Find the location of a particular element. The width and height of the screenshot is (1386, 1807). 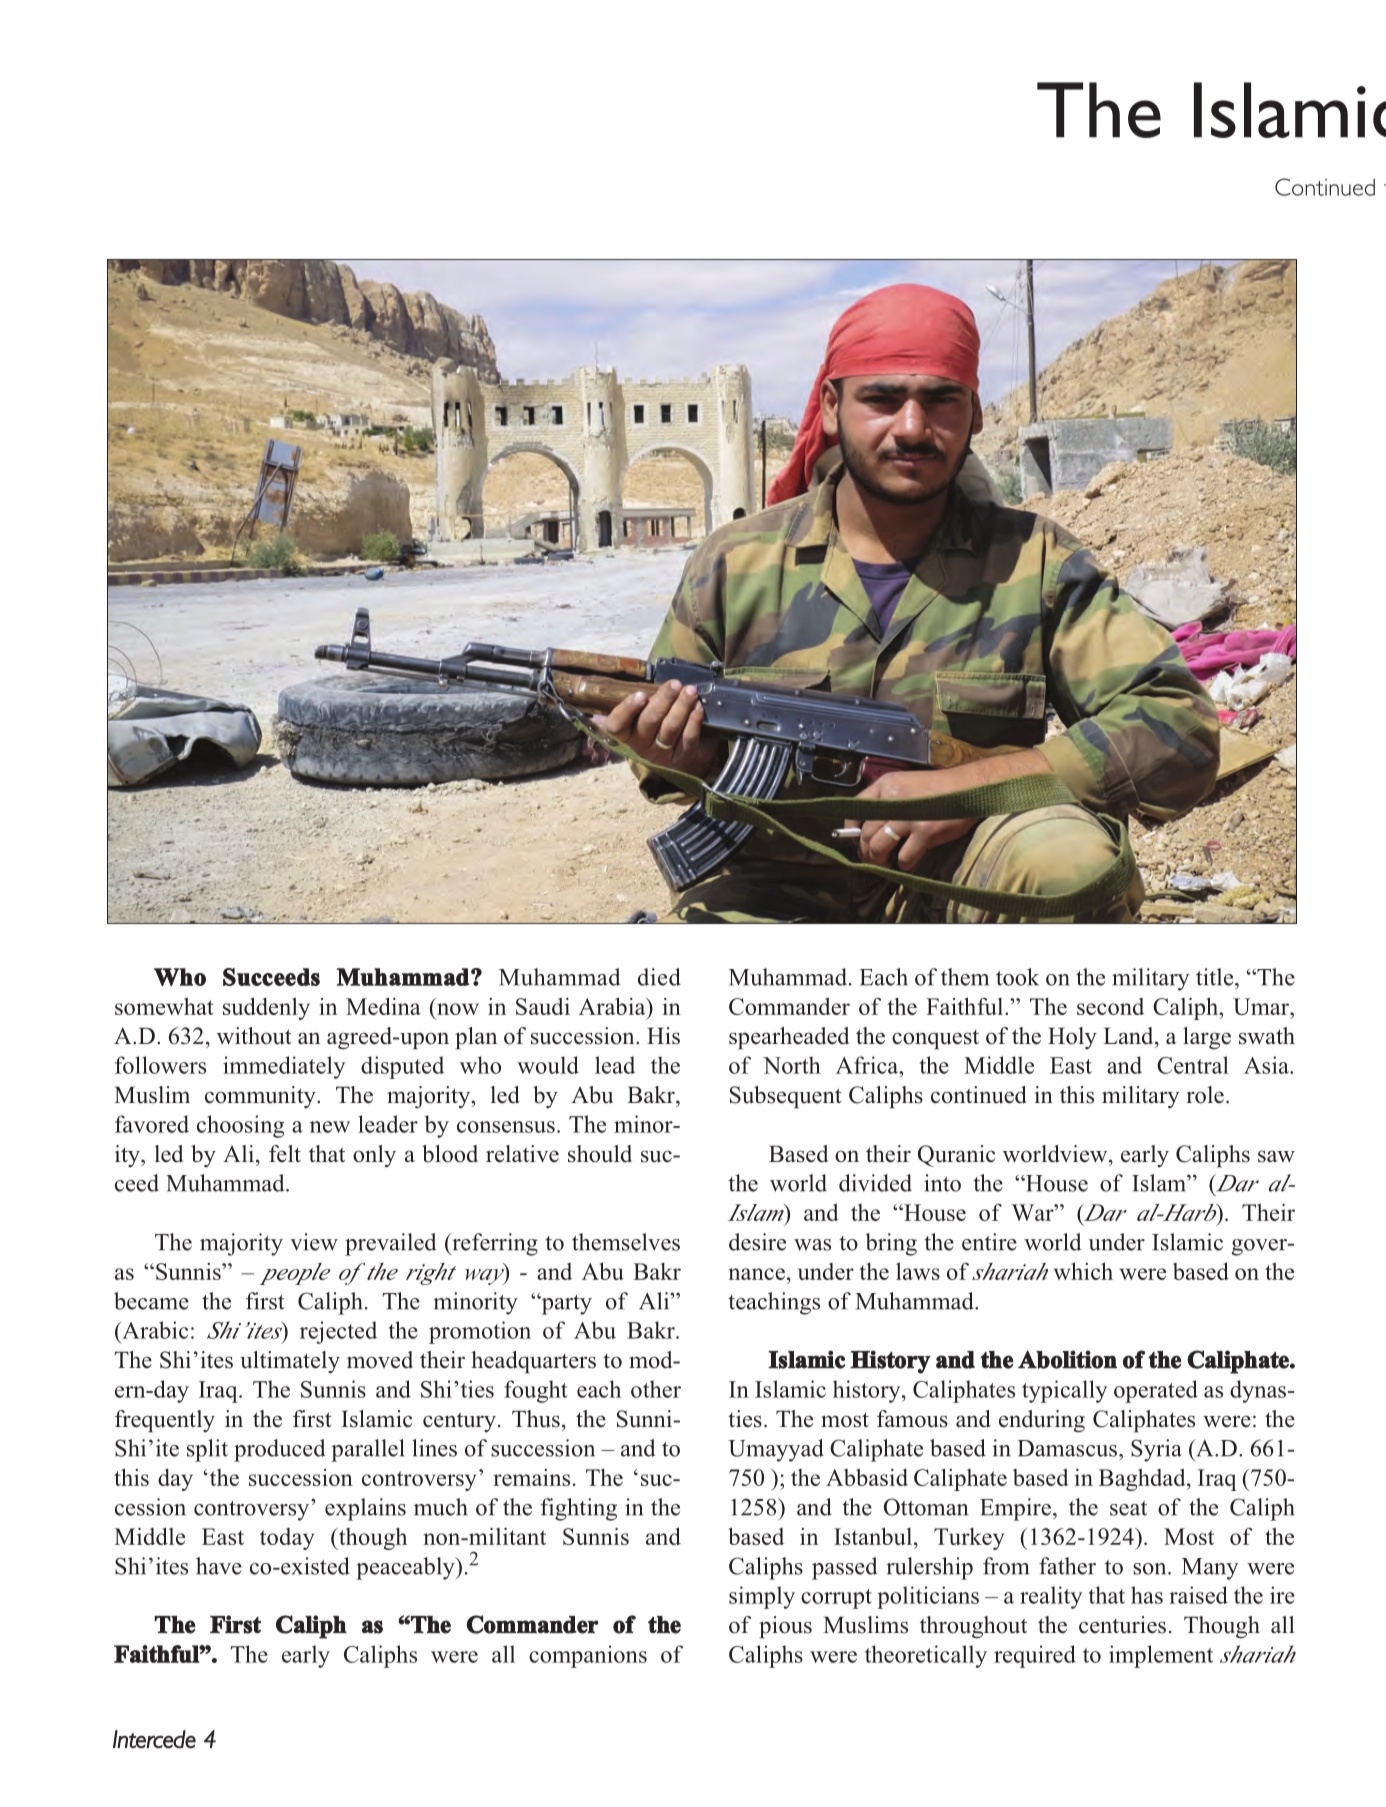

which is located at coordinates (1083, 1271).
